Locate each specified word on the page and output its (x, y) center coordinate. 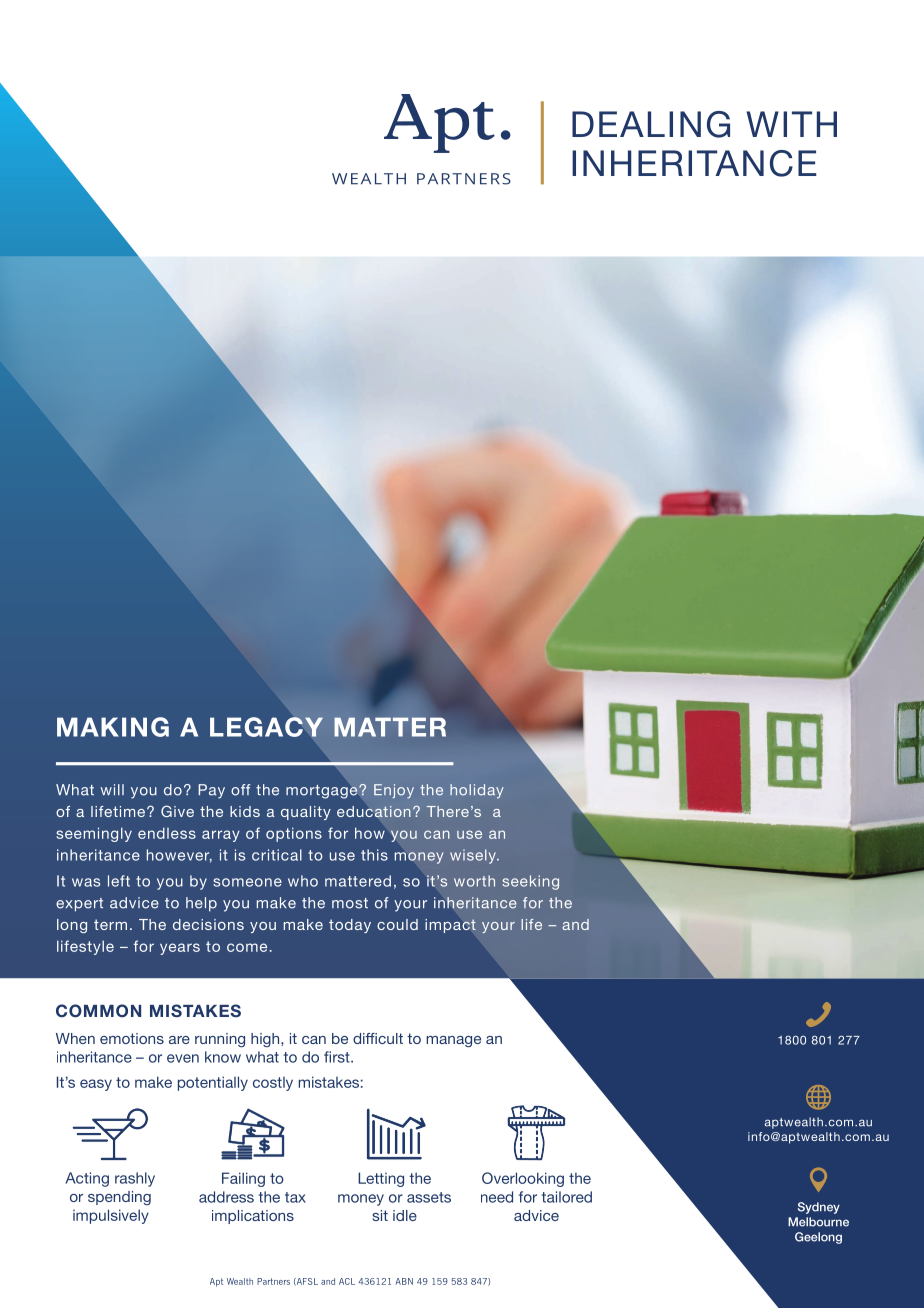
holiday (477, 791)
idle (405, 1215)
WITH (791, 124)
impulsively (111, 1216)
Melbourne (818, 1222)
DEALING (651, 124)
